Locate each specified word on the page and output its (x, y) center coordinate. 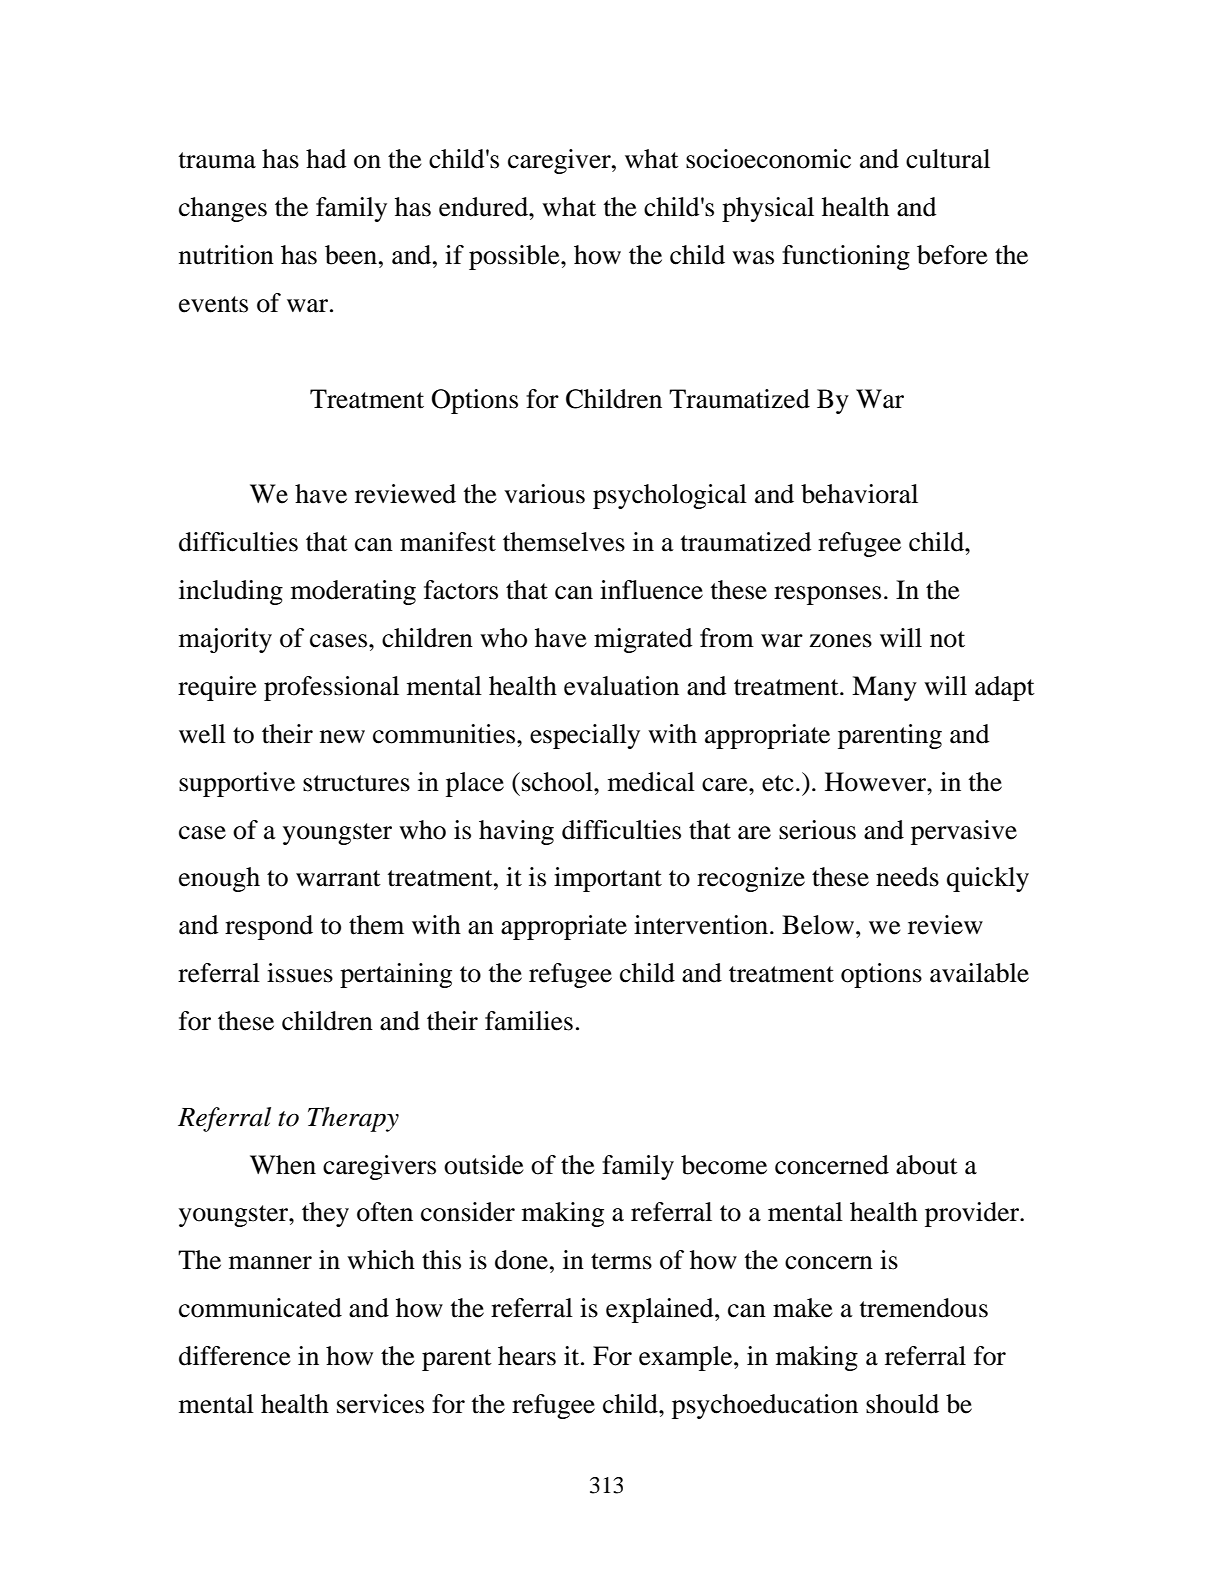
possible (515, 257)
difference (235, 1356)
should (902, 1404)
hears (527, 1356)
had (326, 159)
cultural (948, 159)
